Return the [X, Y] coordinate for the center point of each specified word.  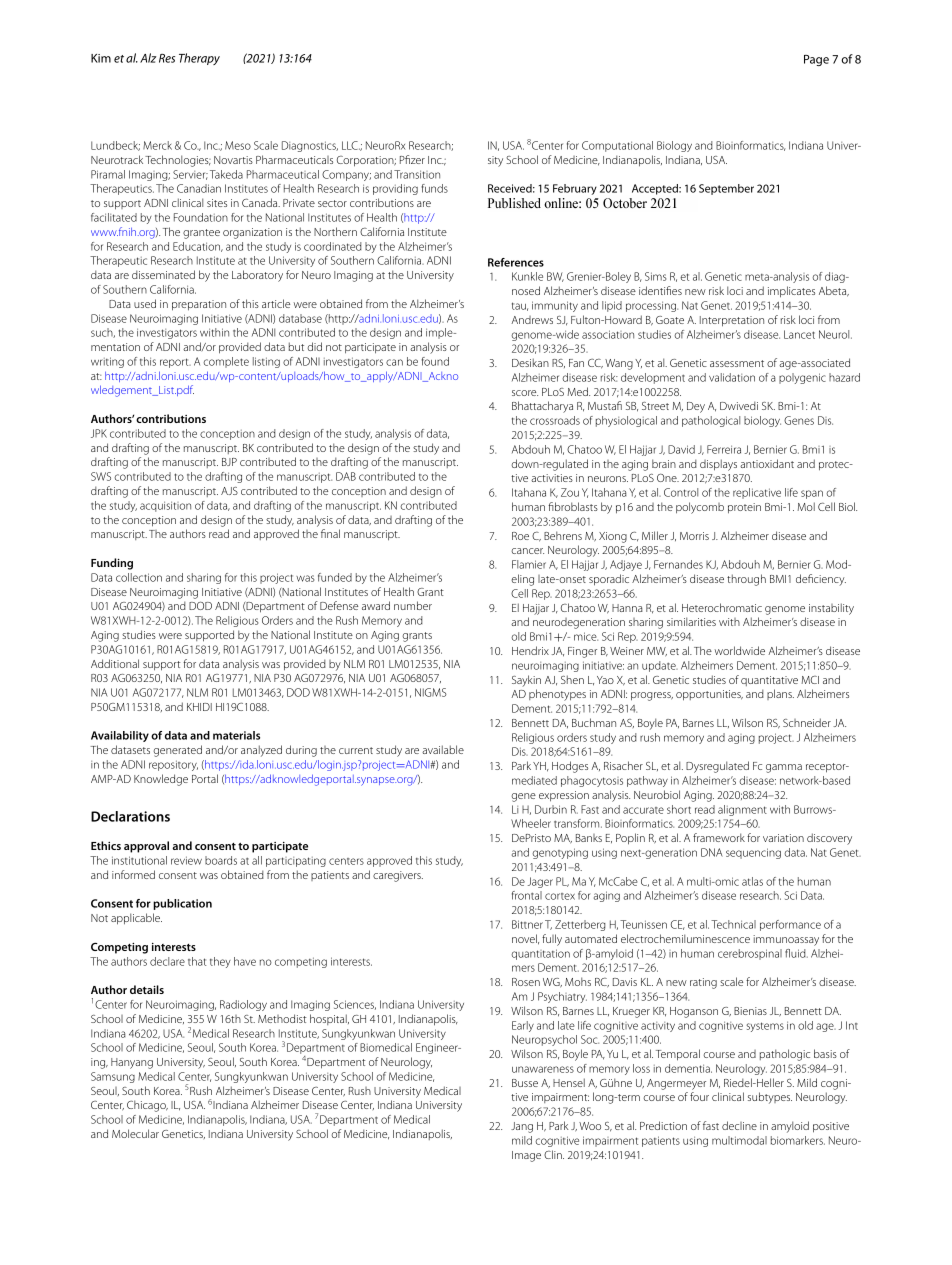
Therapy [199, 59]
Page [816, 60]
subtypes [770, 1098]
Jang [522, 1127]
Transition [417, 174]
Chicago [147, 1106]
